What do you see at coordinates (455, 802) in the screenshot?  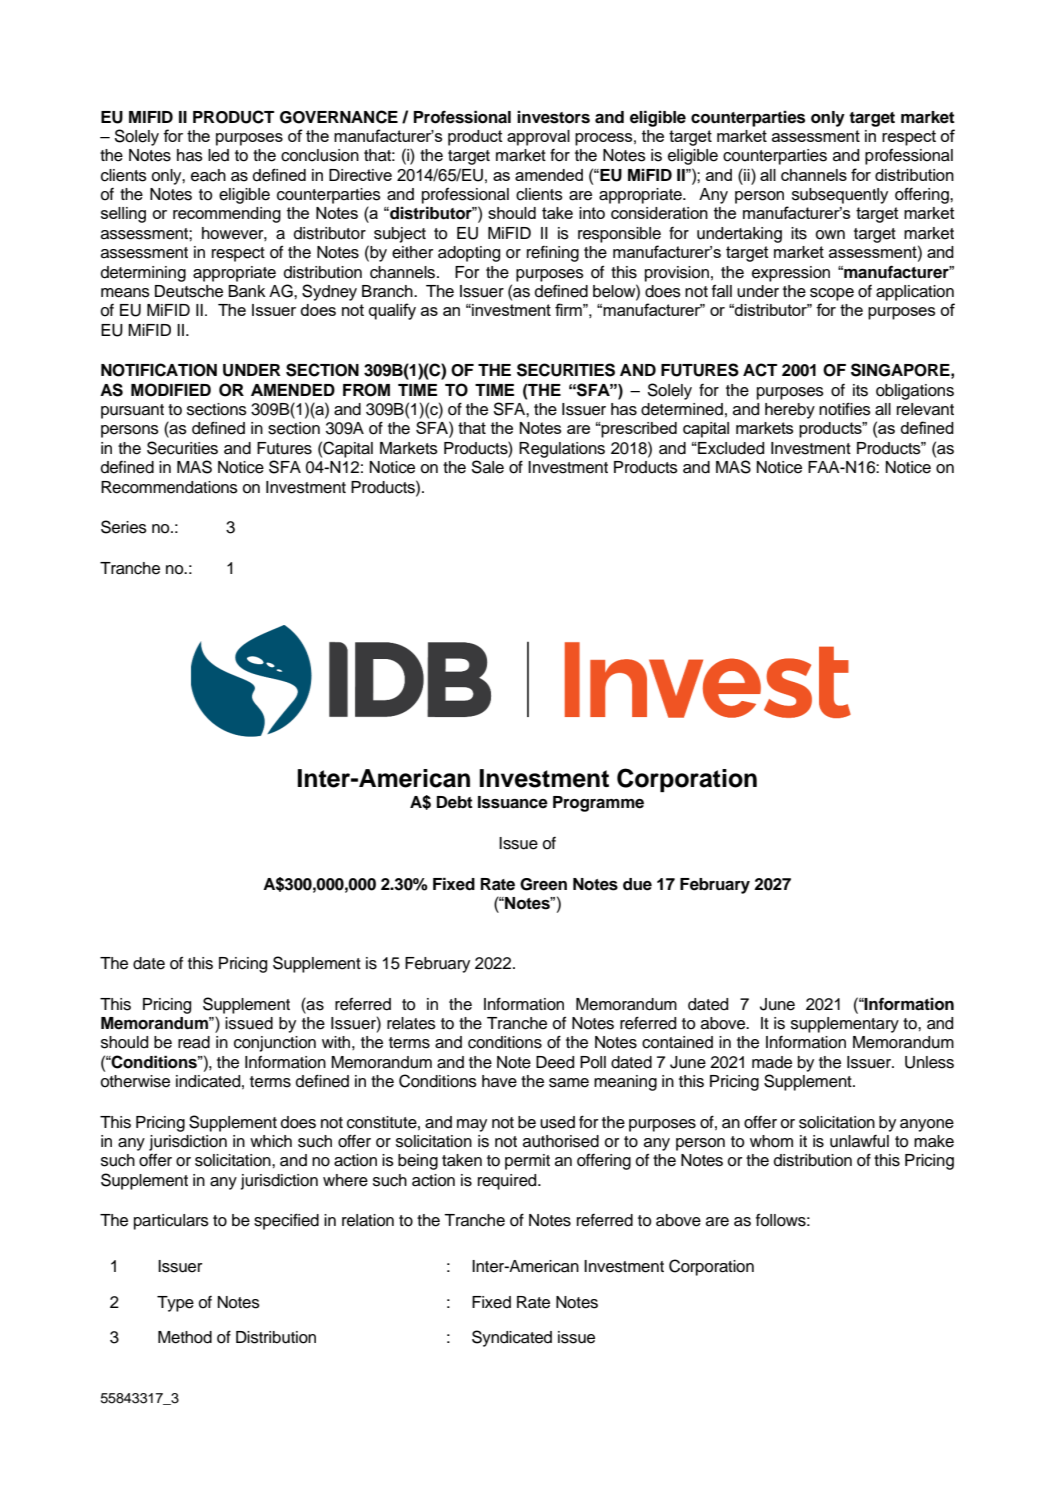 I see `Debt` at bounding box center [455, 802].
